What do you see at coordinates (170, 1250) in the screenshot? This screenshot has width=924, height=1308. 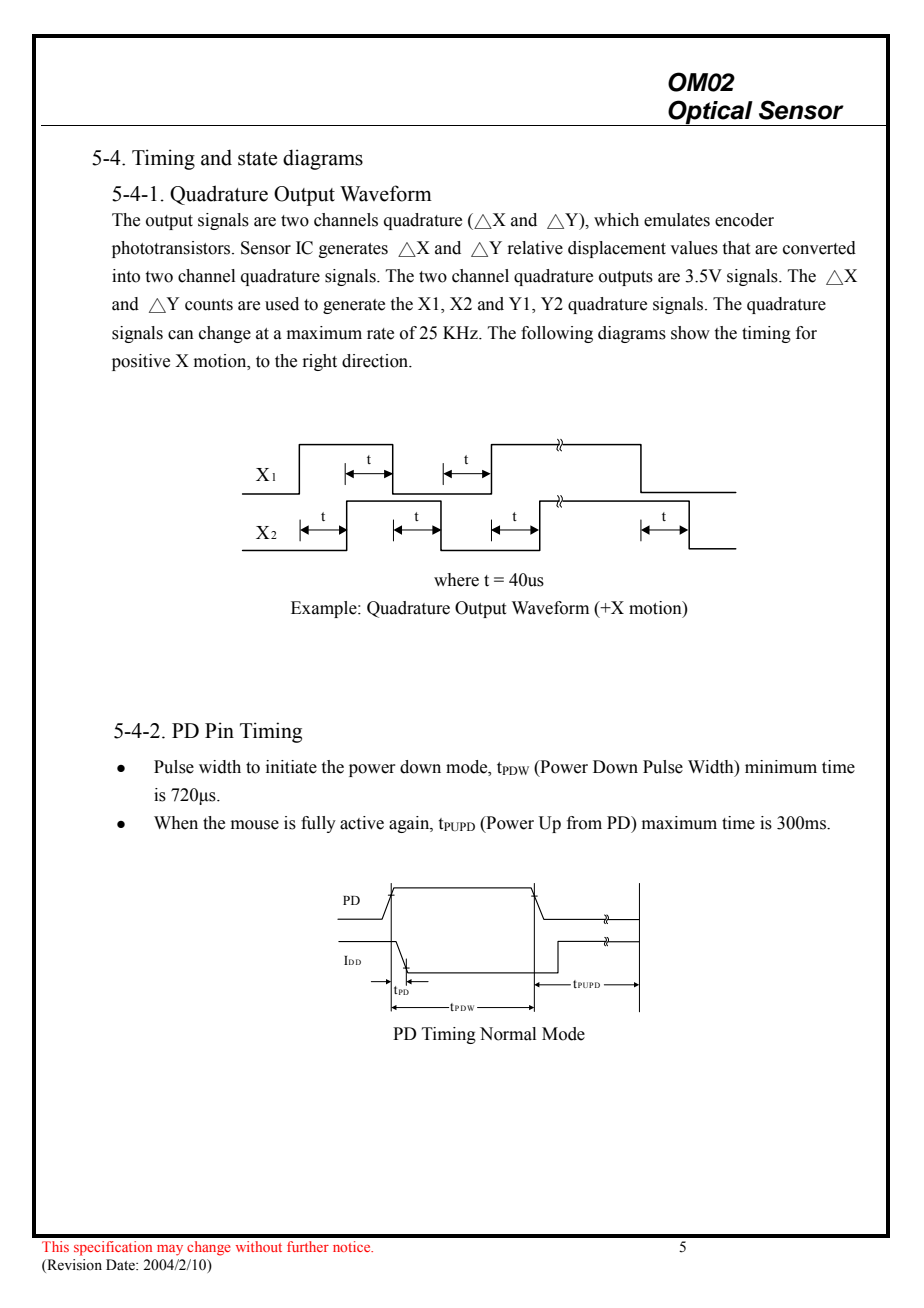 I see `may` at bounding box center [170, 1250].
